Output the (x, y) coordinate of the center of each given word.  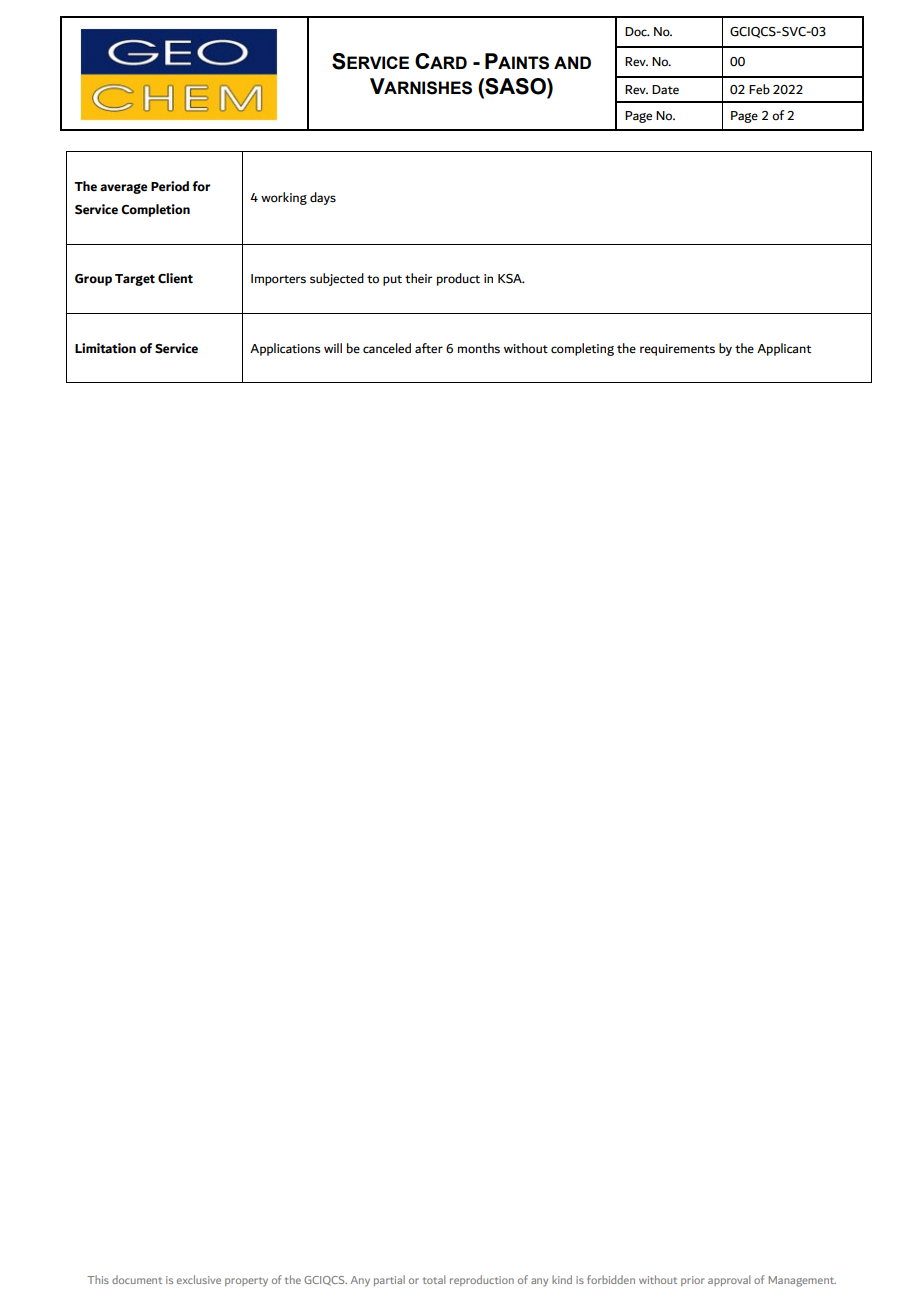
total (434, 1279)
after (429, 348)
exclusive (199, 1279)
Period (170, 186)
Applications (285, 349)
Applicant (784, 349)
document (137, 1279)
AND (572, 62)
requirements (677, 350)
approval (729, 1280)
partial (389, 1280)
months (479, 348)
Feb (759, 89)
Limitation (105, 348)
